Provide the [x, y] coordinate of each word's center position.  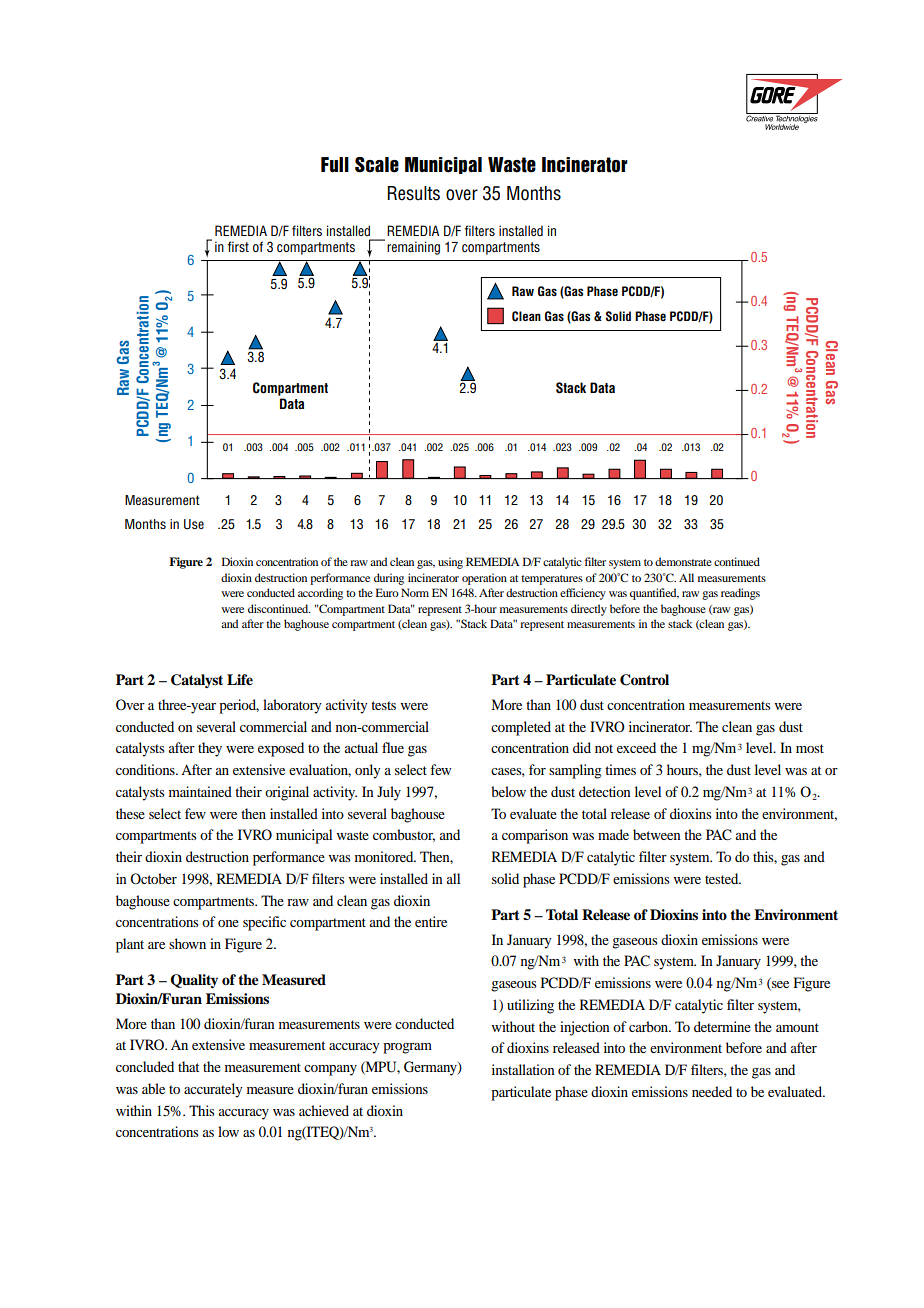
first [238, 246]
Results [414, 193]
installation [523, 1069]
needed [712, 1091]
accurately [213, 1090]
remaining [413, 248]
